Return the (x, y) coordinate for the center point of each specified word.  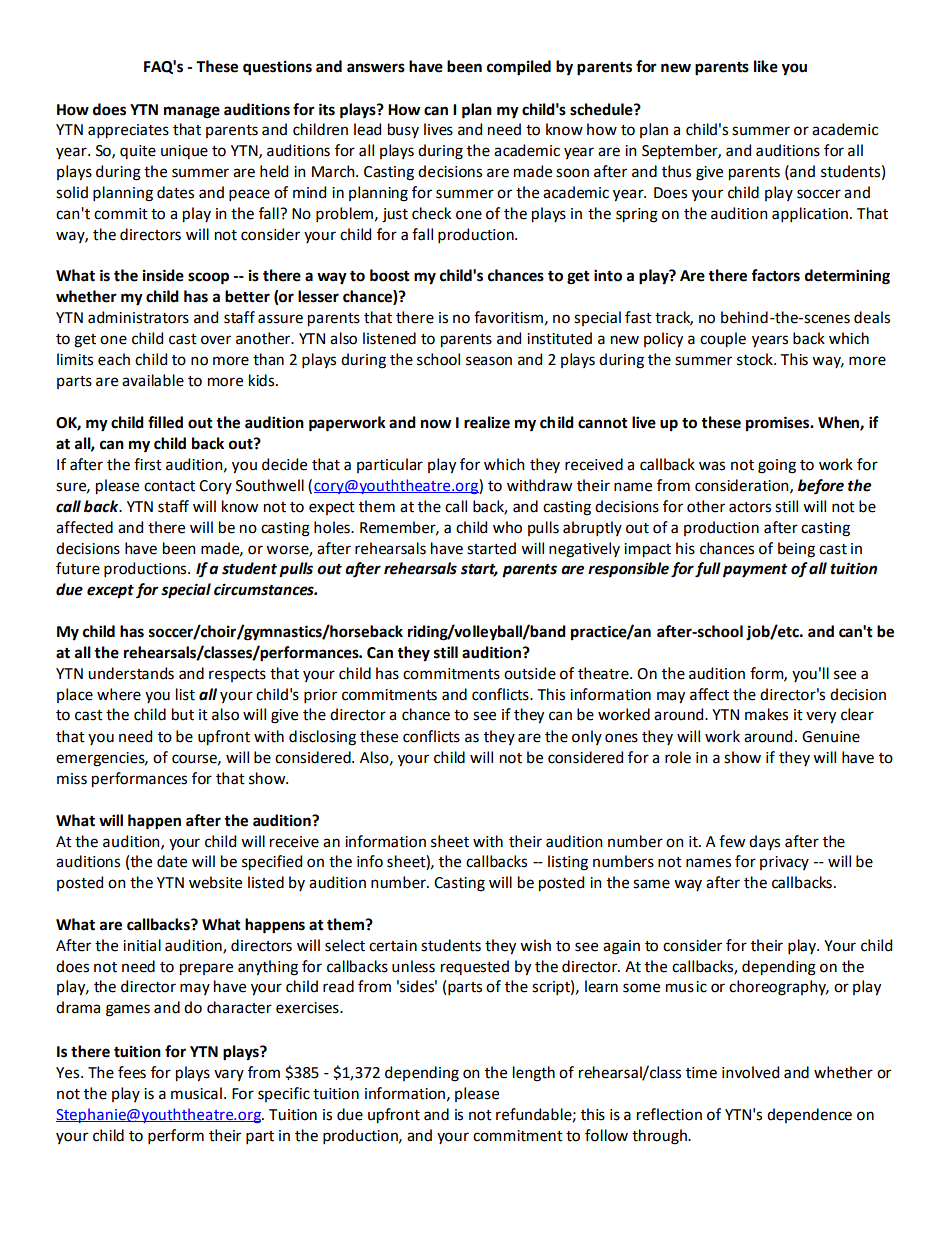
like (766, 66)
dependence (809, 1115)
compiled (519, 68)
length (534, 1074)
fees (132, 1072)
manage (192, 112)
